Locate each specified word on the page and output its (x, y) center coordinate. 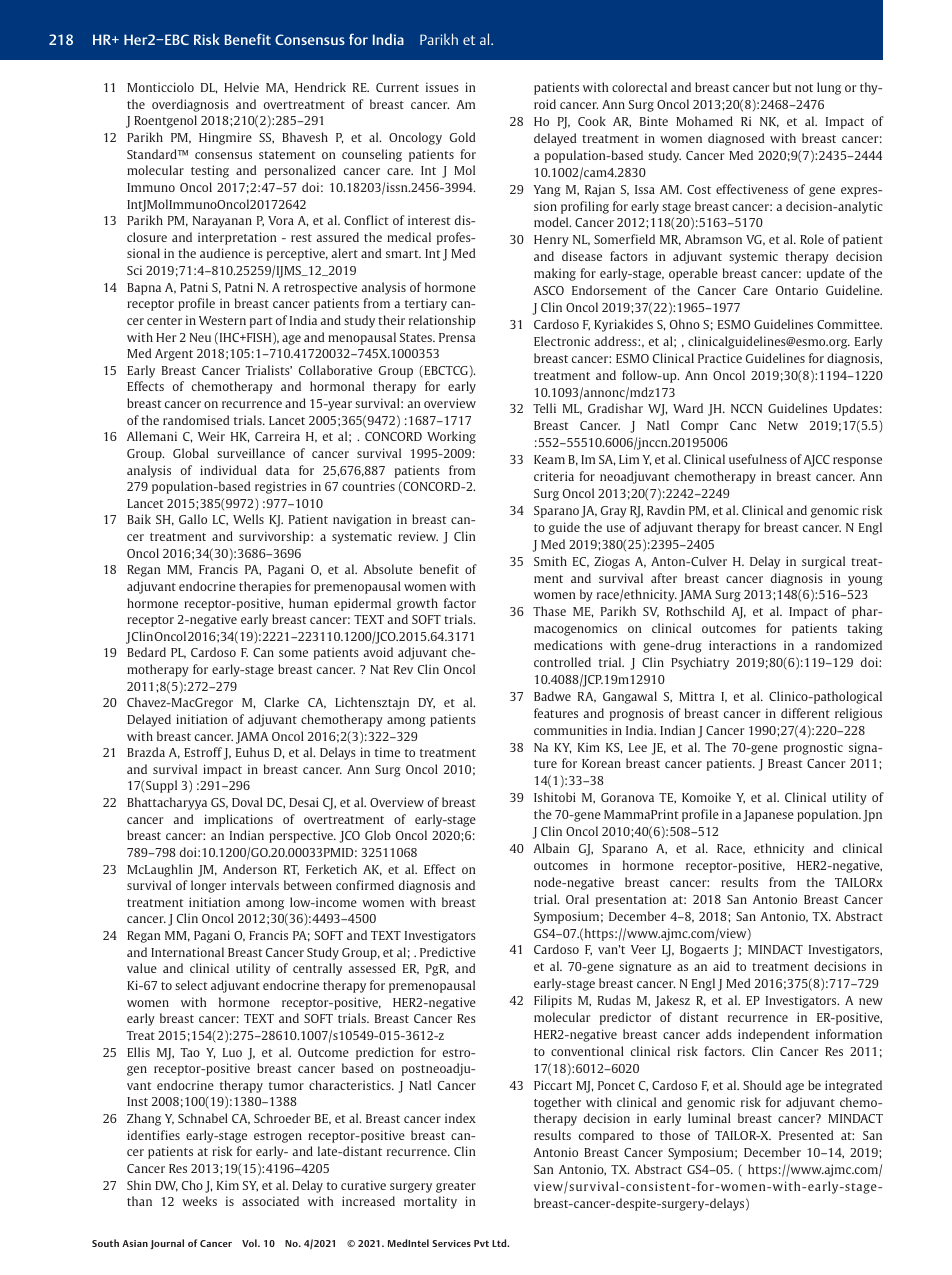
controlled (562, 662)
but (782, 87)
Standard (153, 154)
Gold (462, 137)
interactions (742, 645)
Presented (806, 1135)
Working (451, 437)
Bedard (146, 652)
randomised (196, 420)
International (187, 952)
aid (721, 966)
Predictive (448, 952)
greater (456, 1187)
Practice (720, 358)
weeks (199, 1201)
